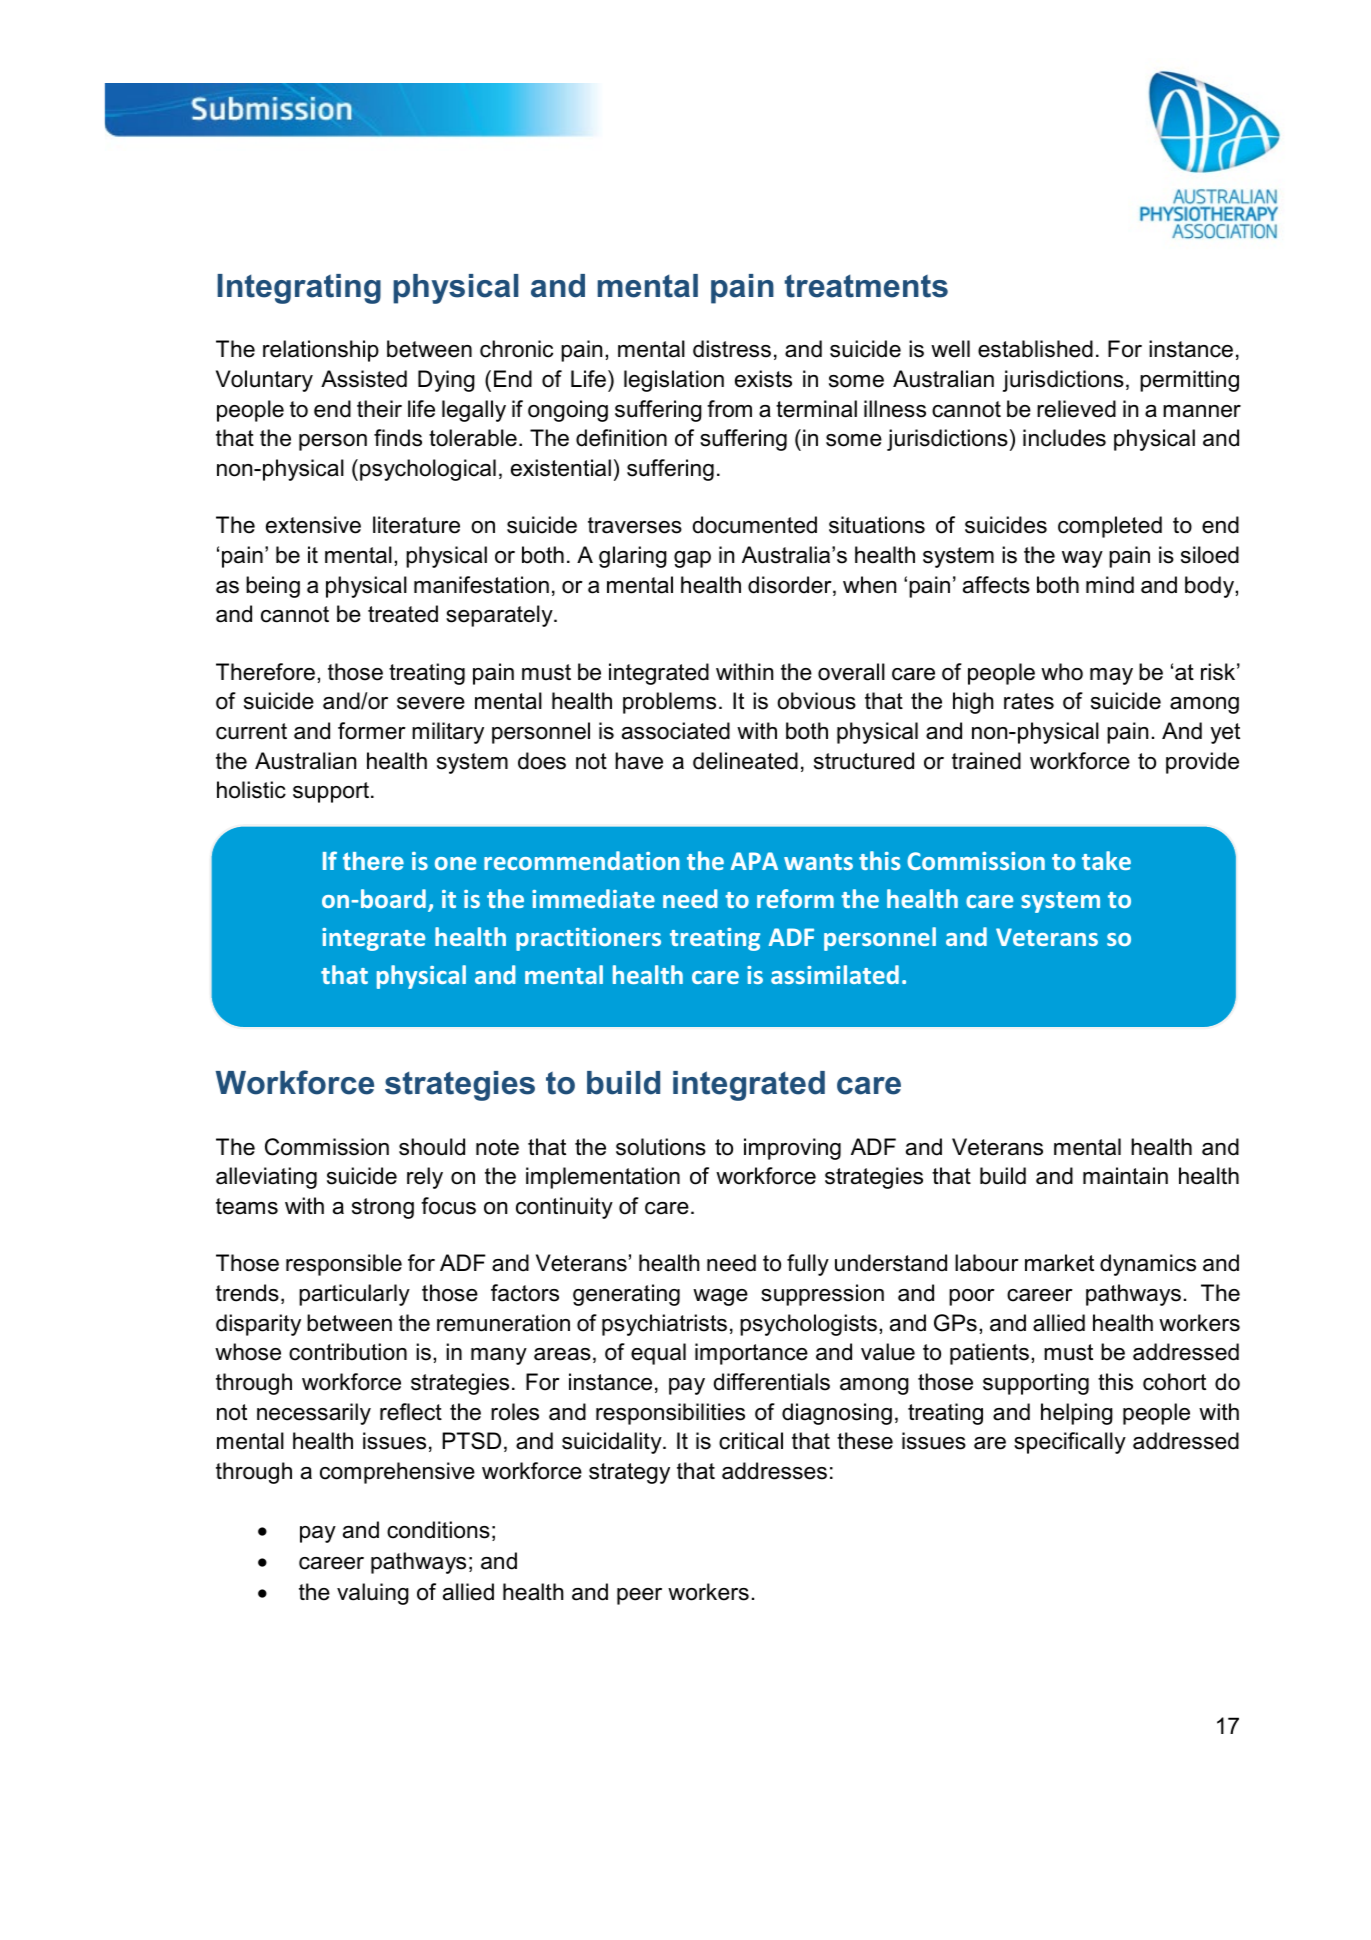  Describe the element at coordinates (639, 1596) in the screenshot. I see `peer` at that location.
